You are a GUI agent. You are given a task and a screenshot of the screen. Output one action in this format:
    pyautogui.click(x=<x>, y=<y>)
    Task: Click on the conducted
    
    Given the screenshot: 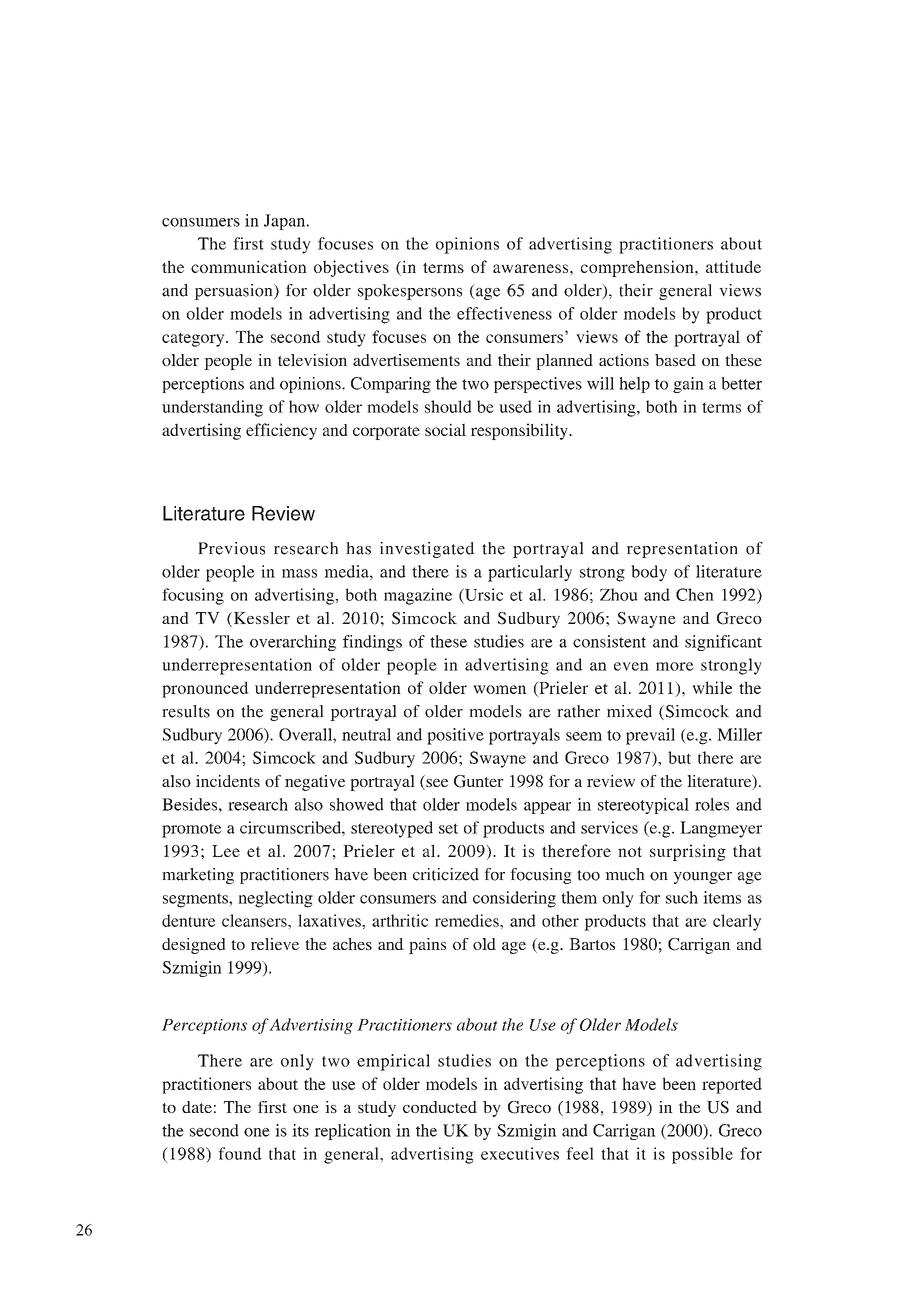 What is the action you would take?
    pyautogui.click(x=440, y=1107)
